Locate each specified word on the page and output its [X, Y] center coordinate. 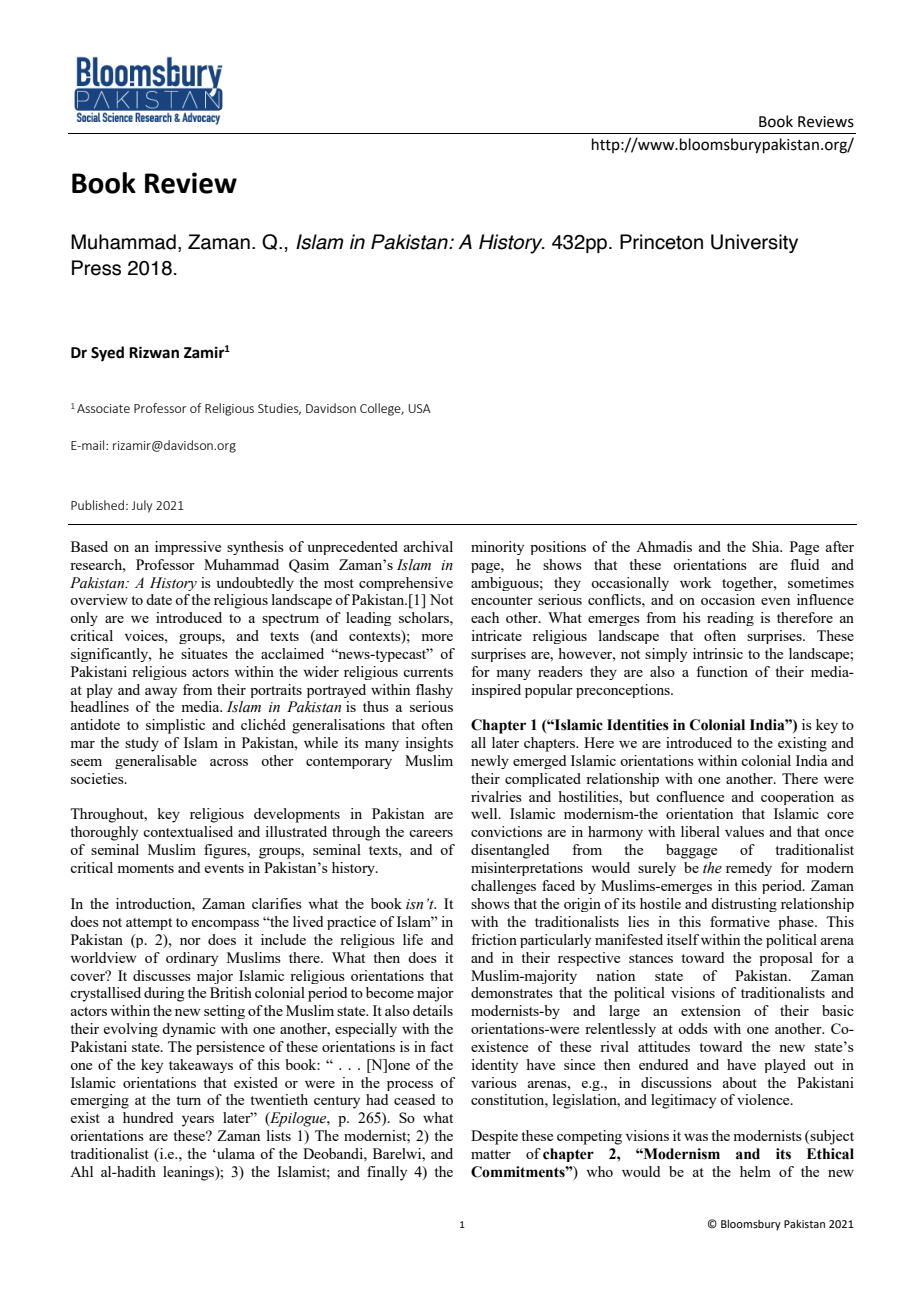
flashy [434, 691]
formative [740, 921]
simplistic [175, 726]
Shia [767, 546]
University [754, 243]
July [142, 506]
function [722, 671]
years [198, 1121]
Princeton [661, 242]
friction [494, 939]
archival [428, 546]
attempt [149, 924]
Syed [107, 354]
